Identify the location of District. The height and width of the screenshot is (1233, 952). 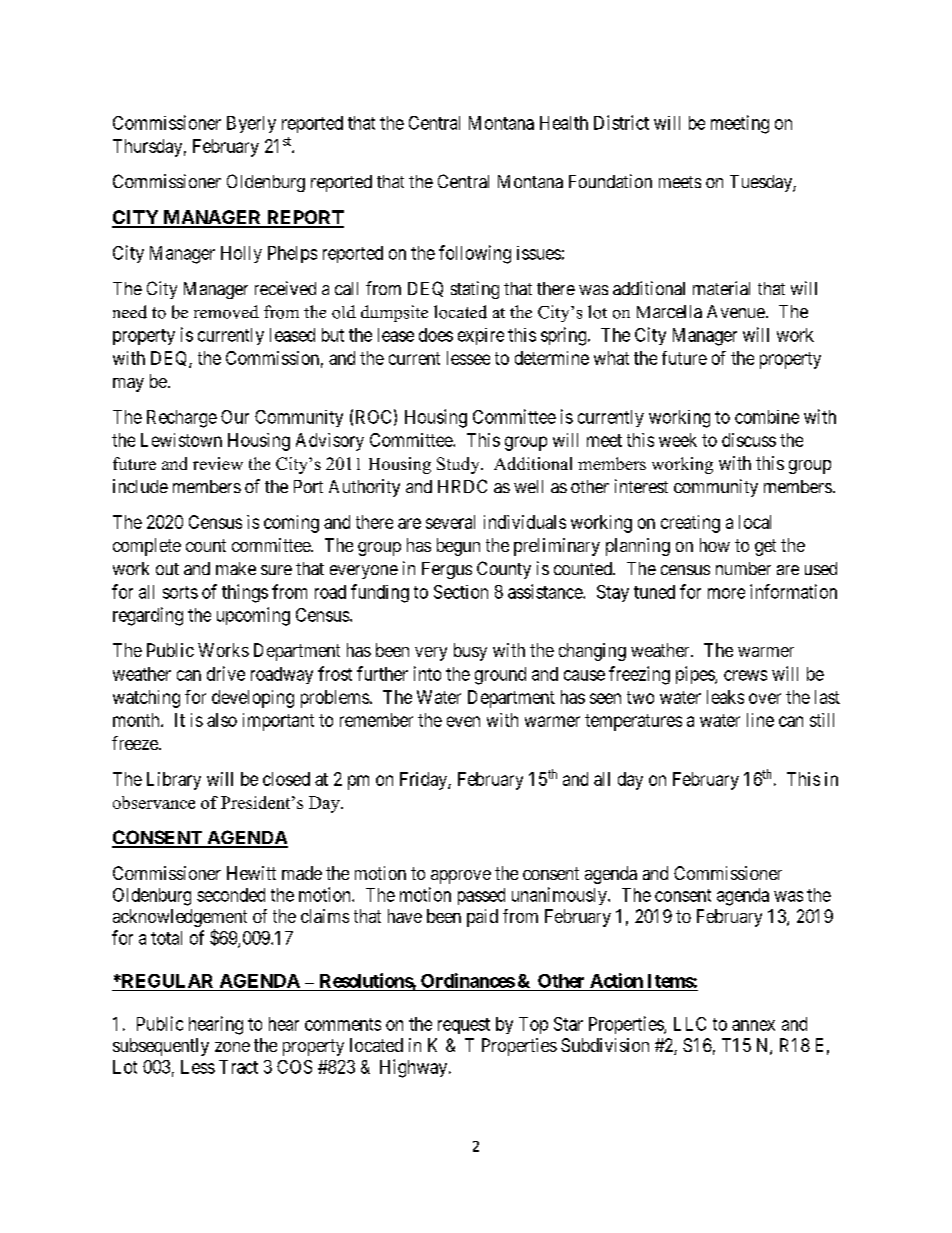
(621, 122).
